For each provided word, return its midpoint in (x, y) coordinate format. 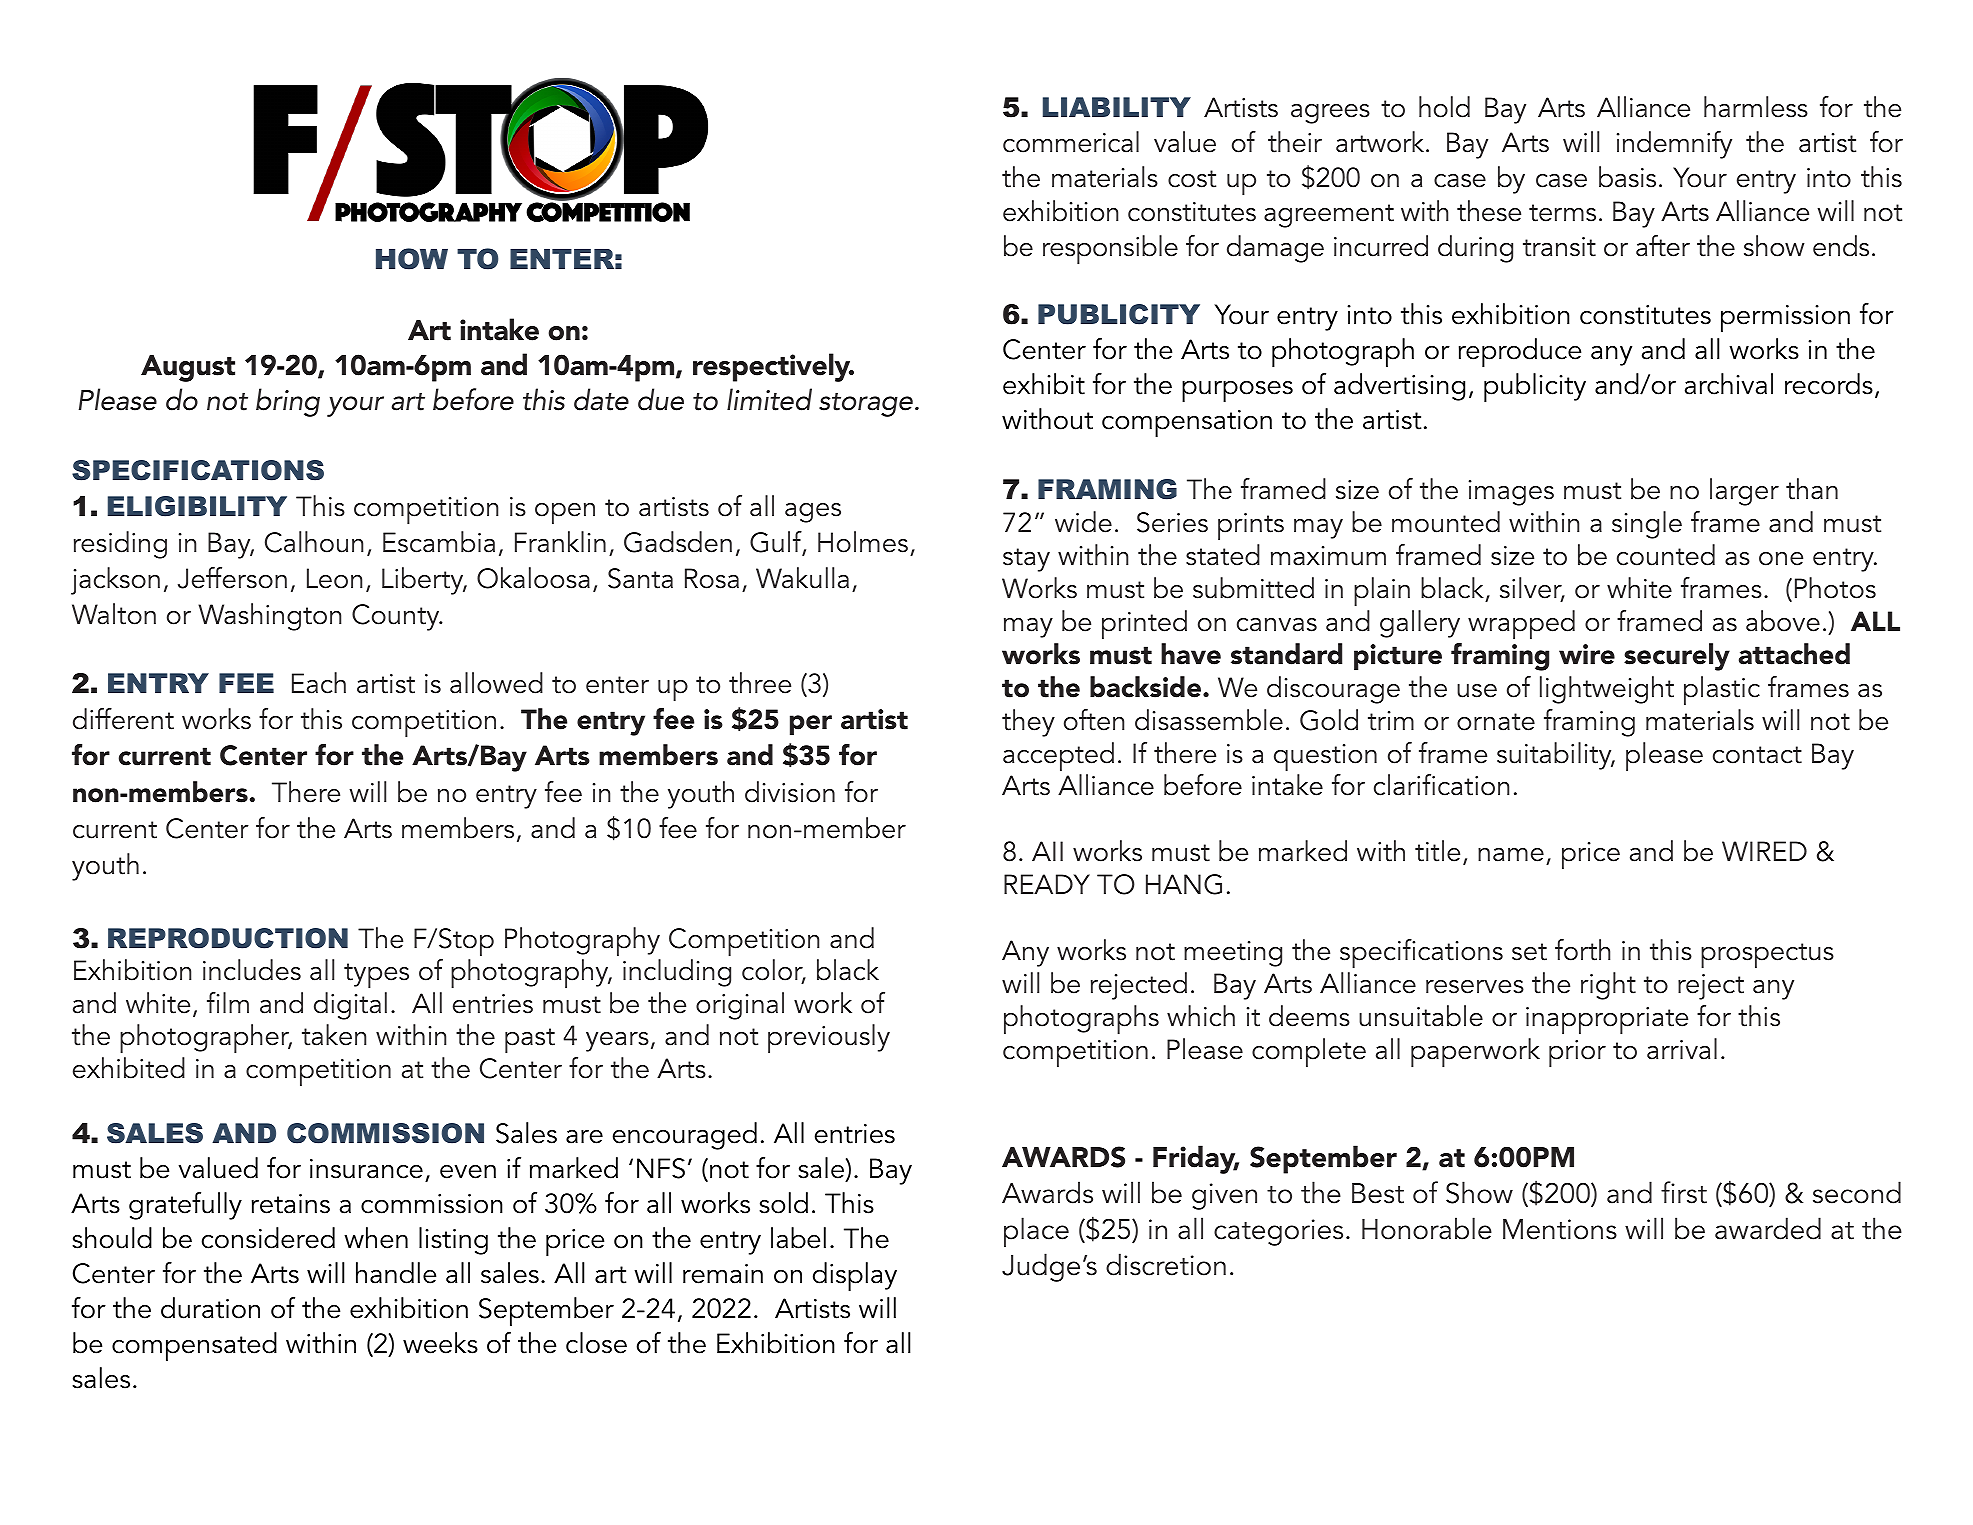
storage (866, 405)
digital (350, 1006)
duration (210, 1308)
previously (829, 1038)
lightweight (1607, 690)
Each (319, 683)
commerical (1071, 142)
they (1028, 723)
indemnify (1674, 145)
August (188, 368)
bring (288, 402)
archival (1729, 384)
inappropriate (1607, 1020)
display (855, 1276)
